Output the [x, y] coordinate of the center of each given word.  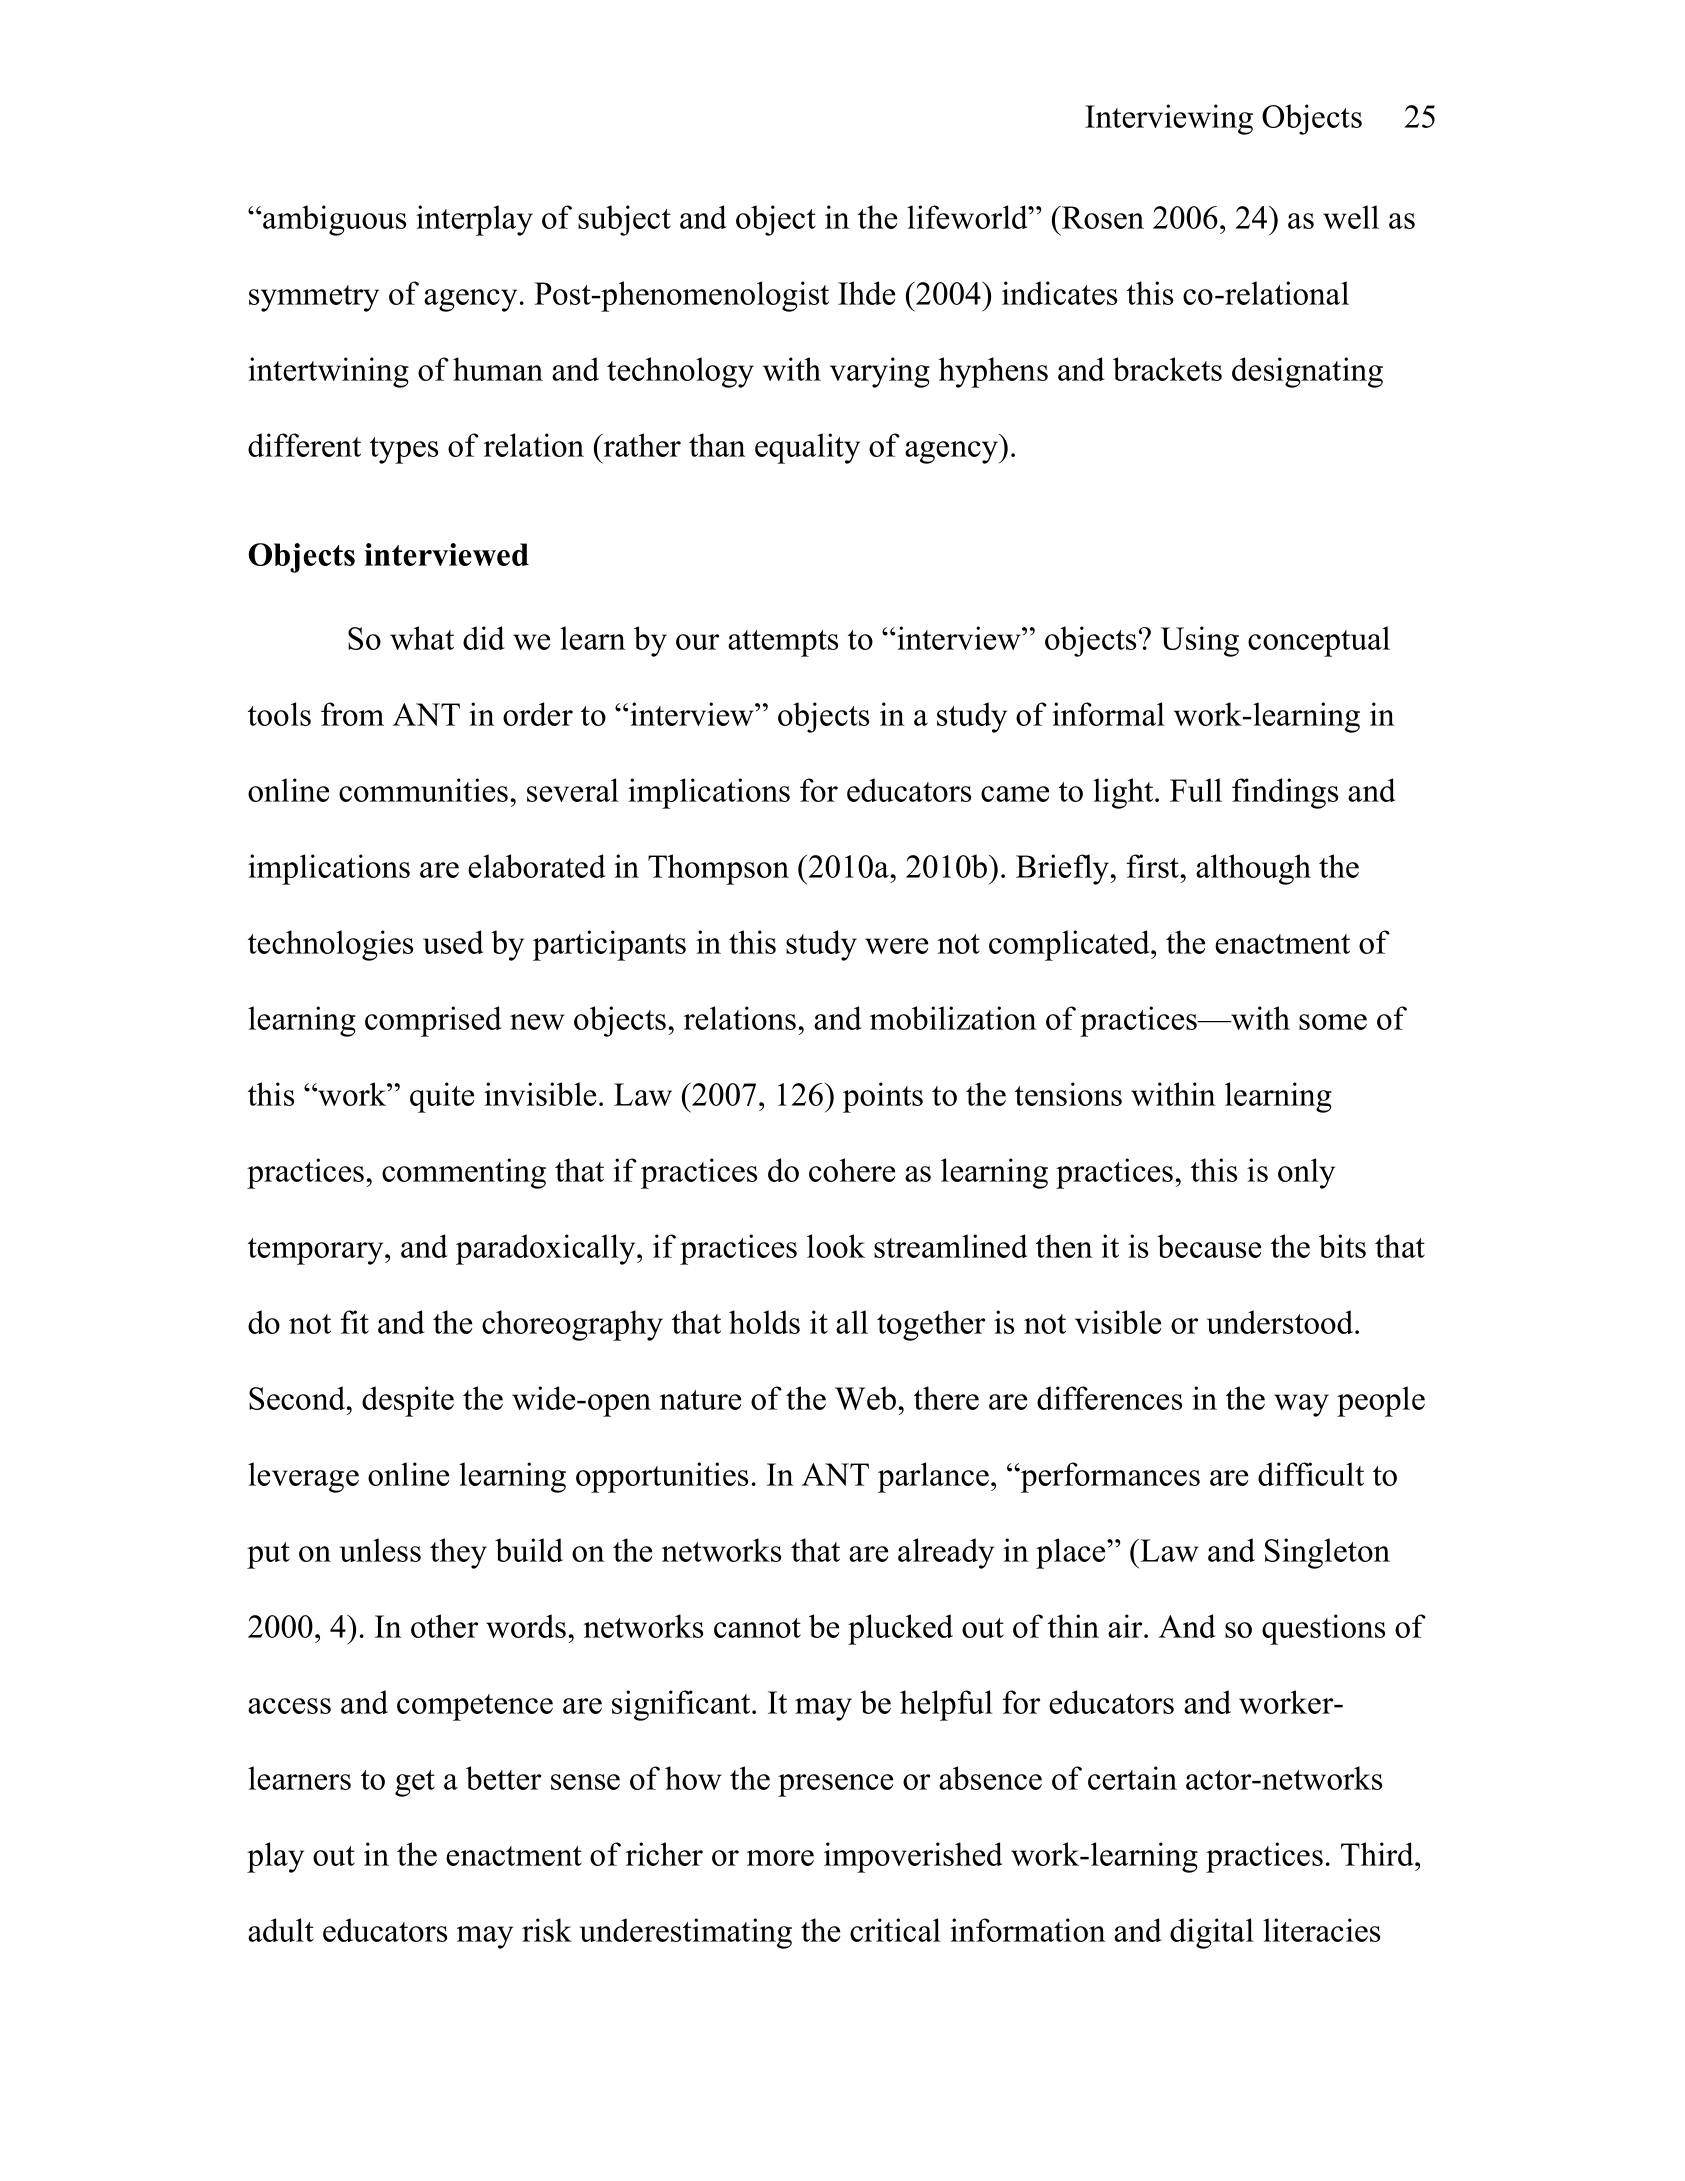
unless [380, 1550]
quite [442, 1097]
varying [880, 372]
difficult [1311, 1474]
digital [1212, 1933]
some [1333, 1022]
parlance [935, 1477]
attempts [783, 643]
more [780, 1858]
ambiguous [334, 220]
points [883, 1097]
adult [281, 1930]
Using [1200, 641]
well [1351, 217]
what [422, 638]
